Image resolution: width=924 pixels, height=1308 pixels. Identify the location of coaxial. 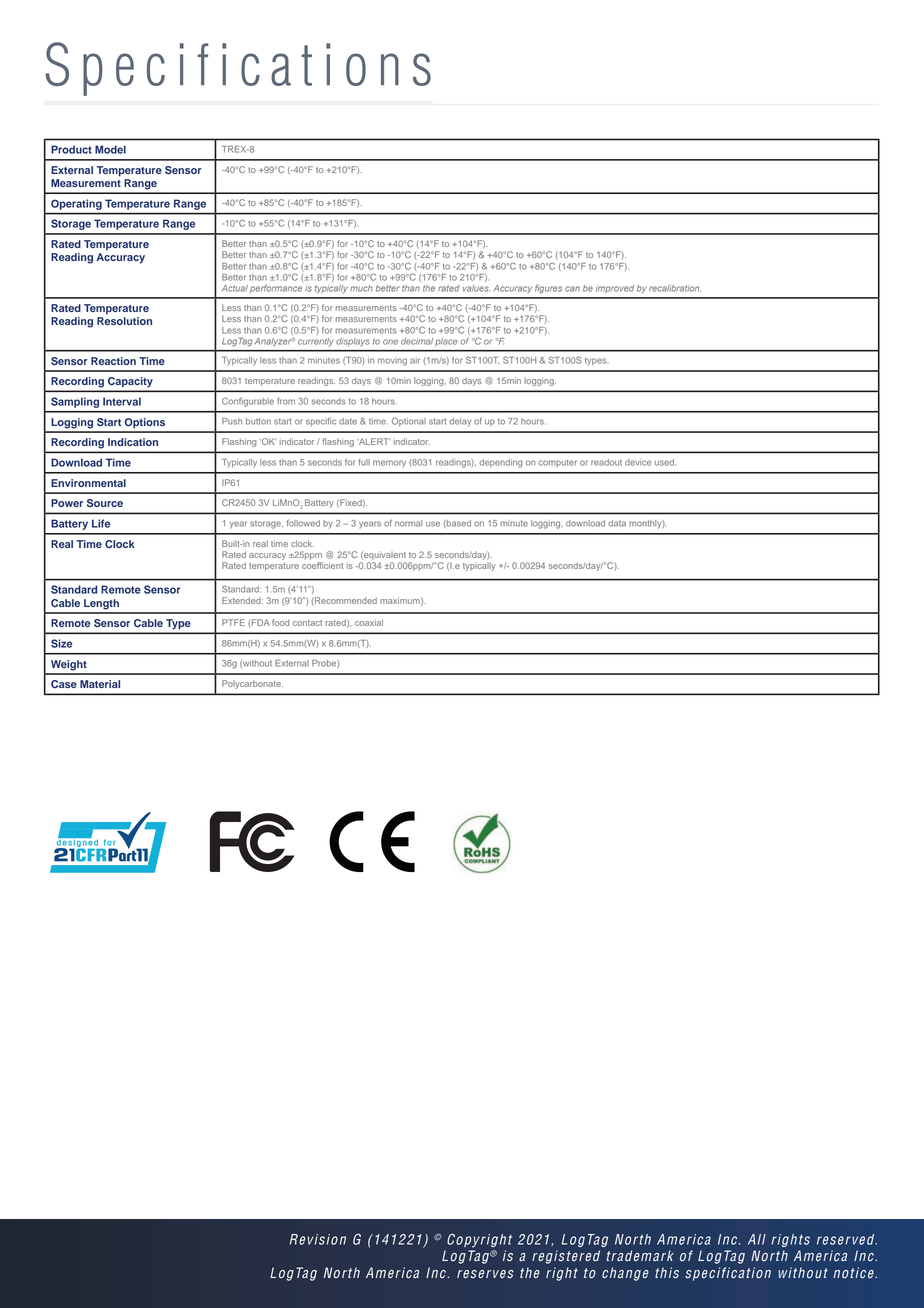
(369, 622).
